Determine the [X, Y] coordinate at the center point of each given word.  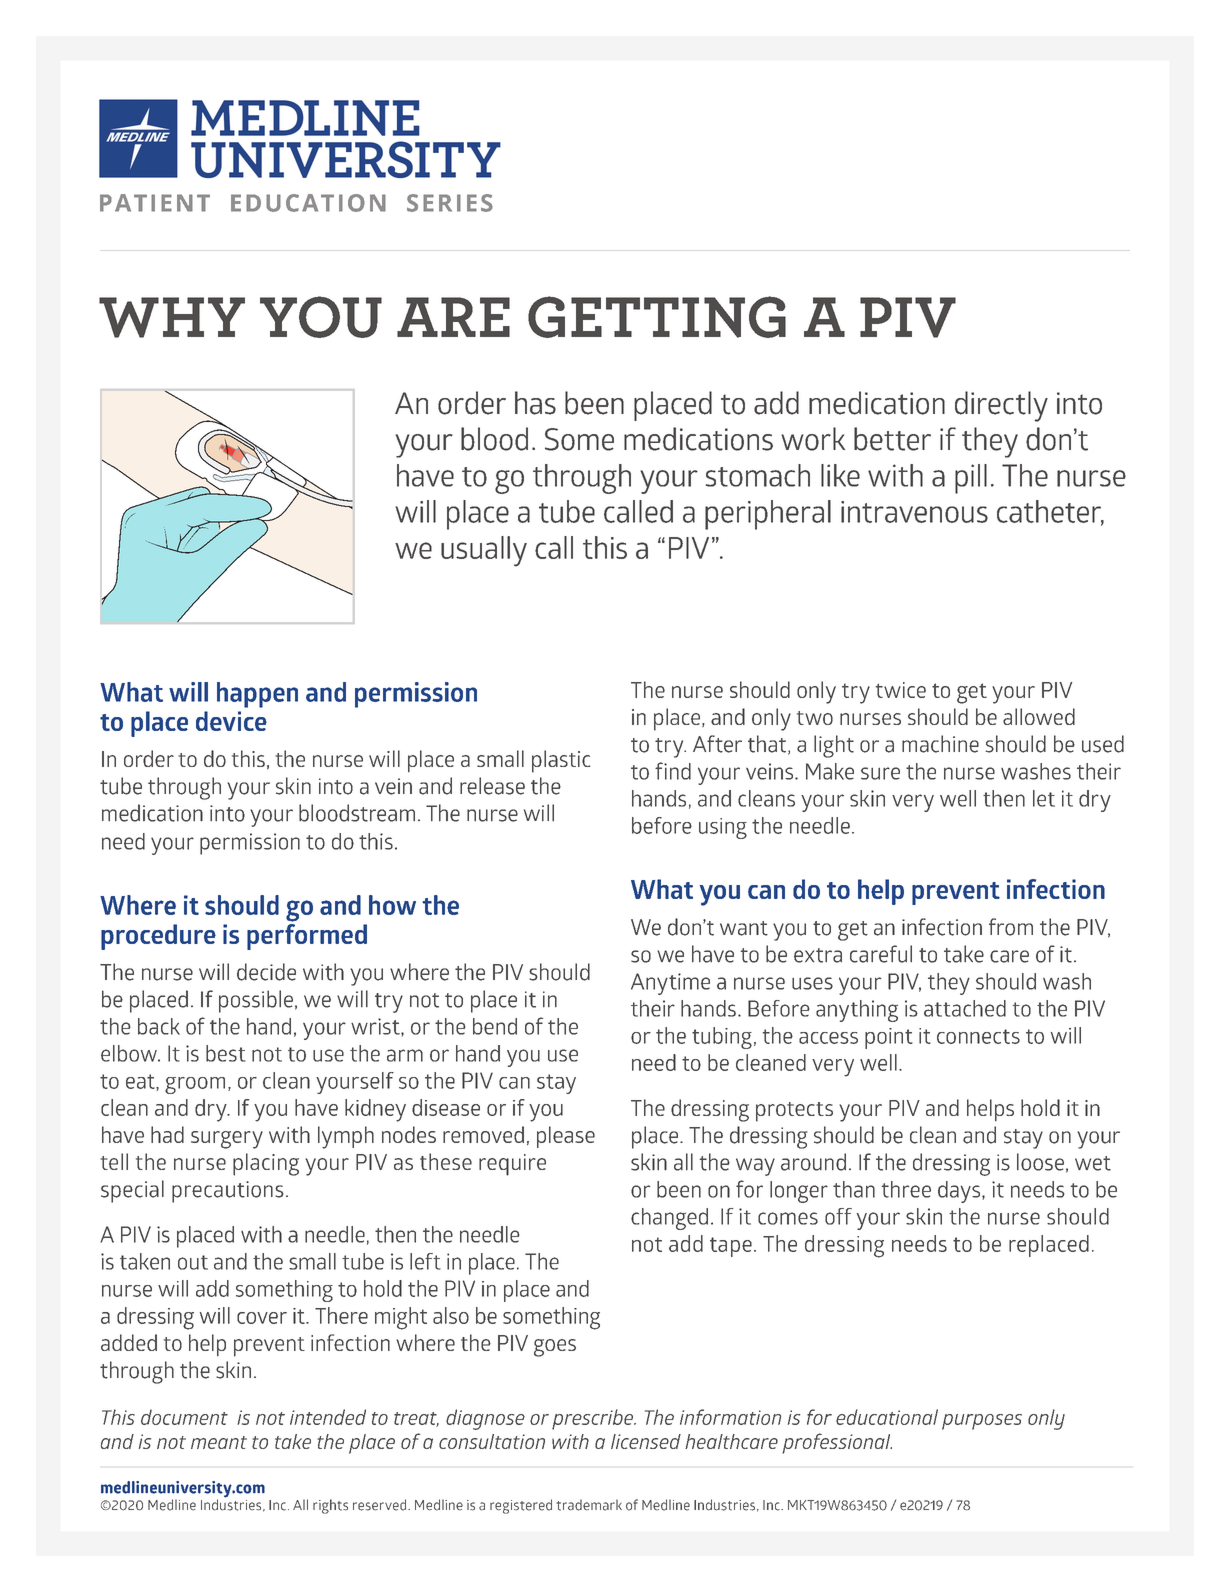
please [566, 1137]
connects [978, 1036]
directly [1001, 406]
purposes [982, 1422]
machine [940, 744]
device [231, 721]
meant [219, 1442]
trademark [589, 1505]
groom [195, 1085]
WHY [172, 317]
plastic [561, 761]
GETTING [657, 317]
